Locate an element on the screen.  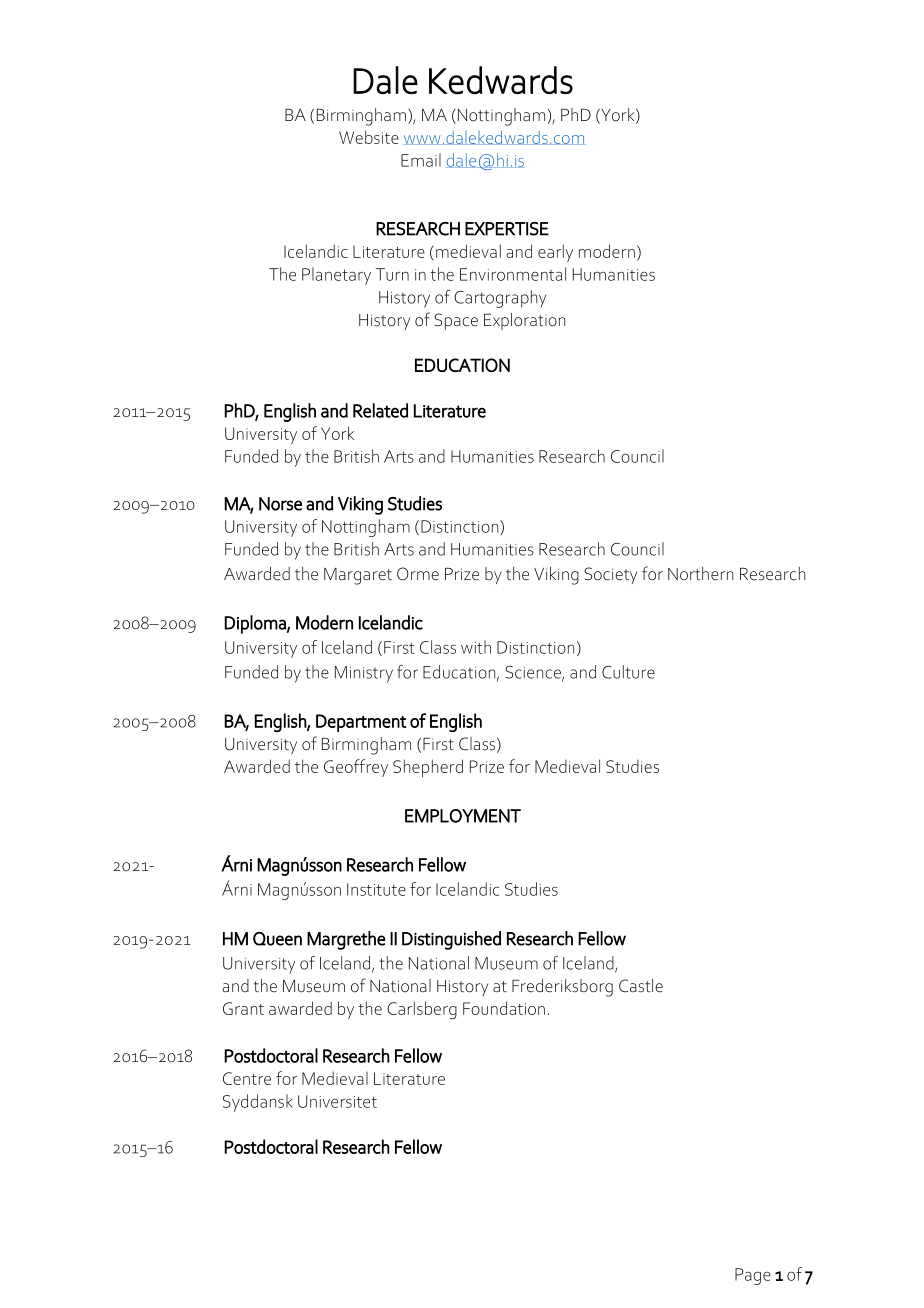
Page is located at coordinates (753, 1276).
